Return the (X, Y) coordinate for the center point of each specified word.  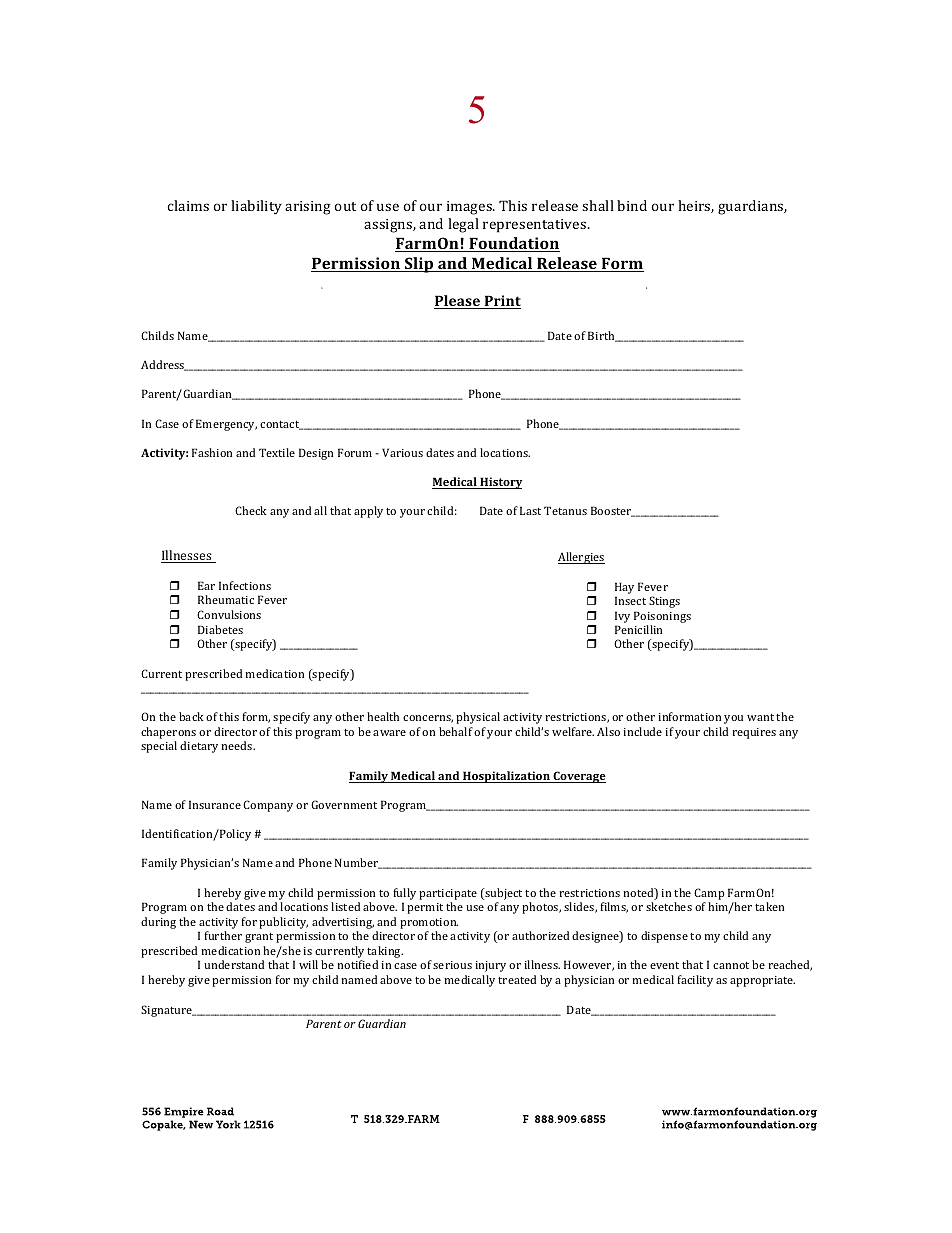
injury (490, 966)
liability (256, 207)
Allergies (581, 558)
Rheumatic (226, 599)
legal (463, 225)
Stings (664, 602)
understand (234, 964)
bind (632, 205)
